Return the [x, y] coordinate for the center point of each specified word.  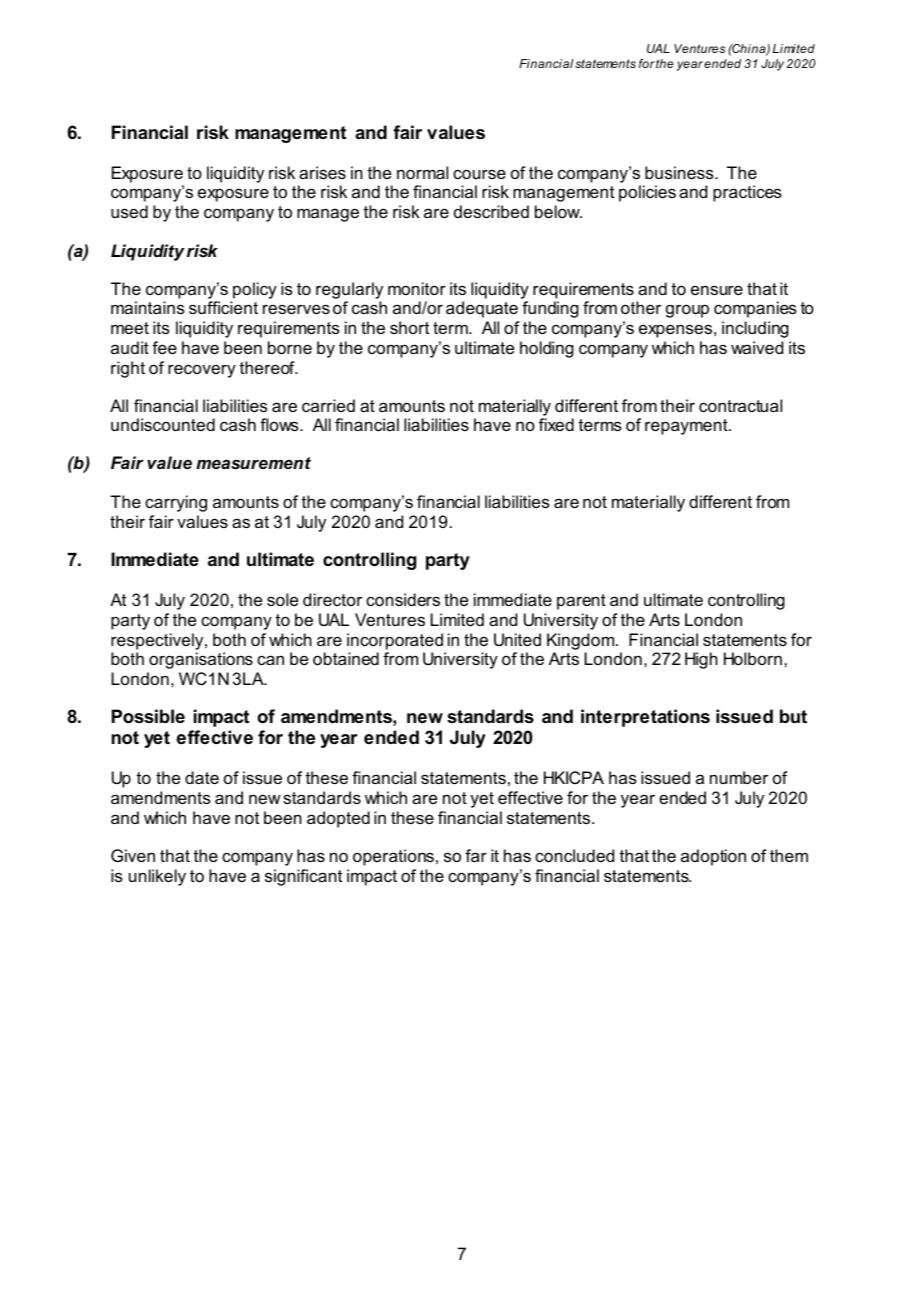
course [479, 174]
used [129, 211]
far [476, 855]
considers [403, 599]
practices [747, 193]
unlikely [157, 877]
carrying [176, 503]
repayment [687, 427]
